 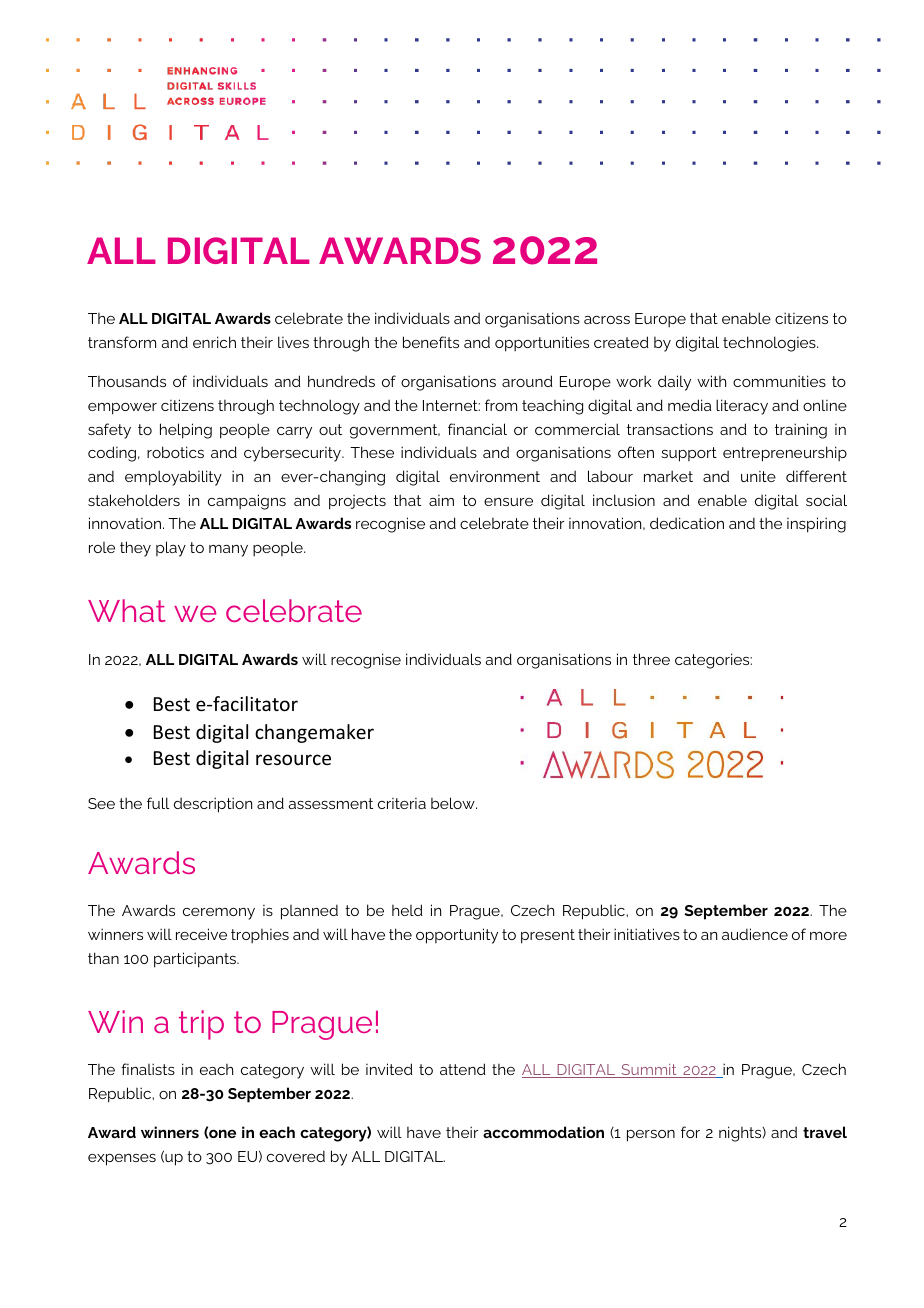 I want to click on opportunity, so click(x=457, y=936).
